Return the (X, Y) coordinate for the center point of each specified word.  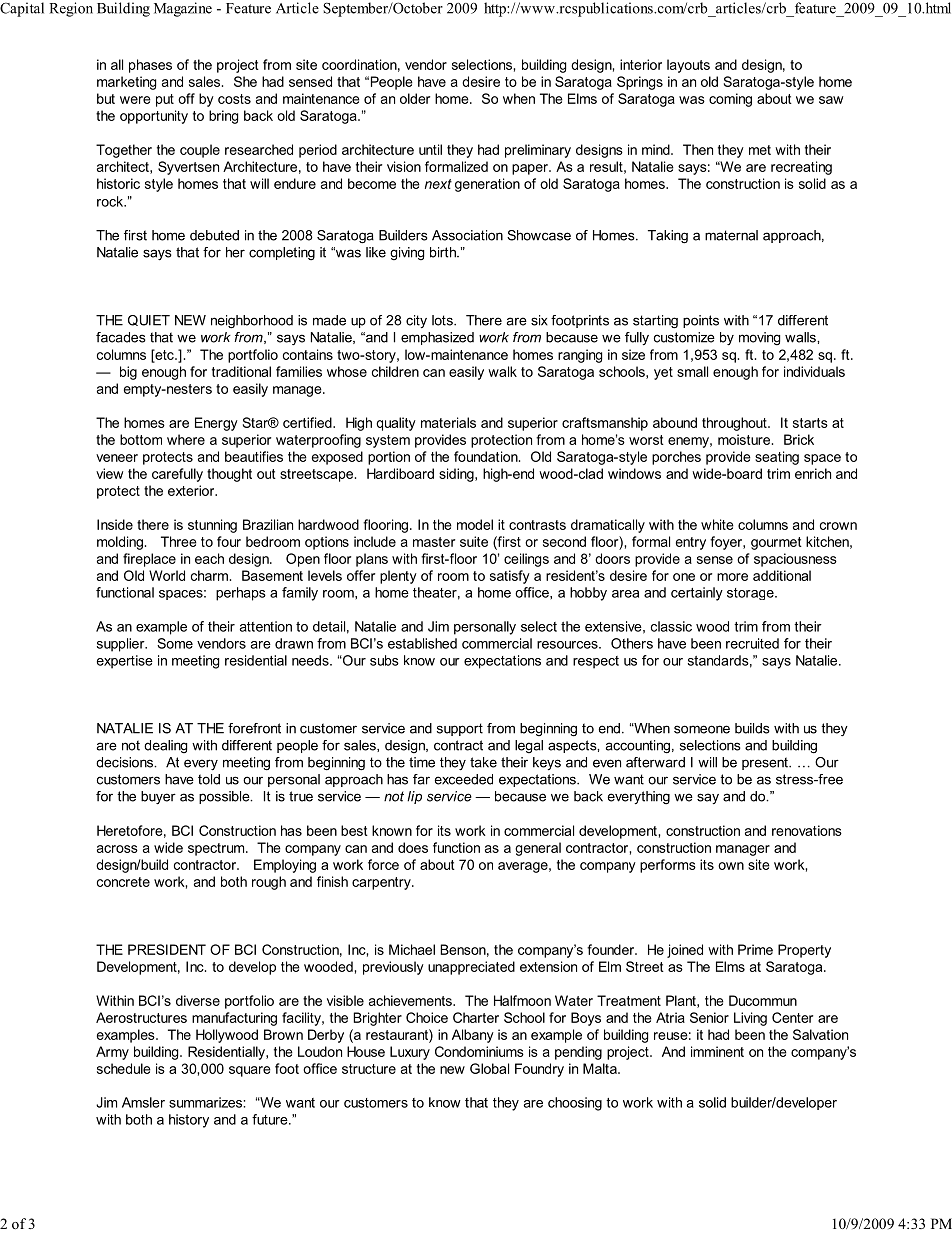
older (415, 98)
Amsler (143, 1102)
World (167, 575)
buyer (158, 798)
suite (474, 541)
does (413, 847)
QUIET (149, 320)
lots (443, 320)
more (732, 577)
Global (489, 1068)
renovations (807, 830)
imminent (717, 1051)
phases (150, 66)
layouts (688, 66)
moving (759, 338)
